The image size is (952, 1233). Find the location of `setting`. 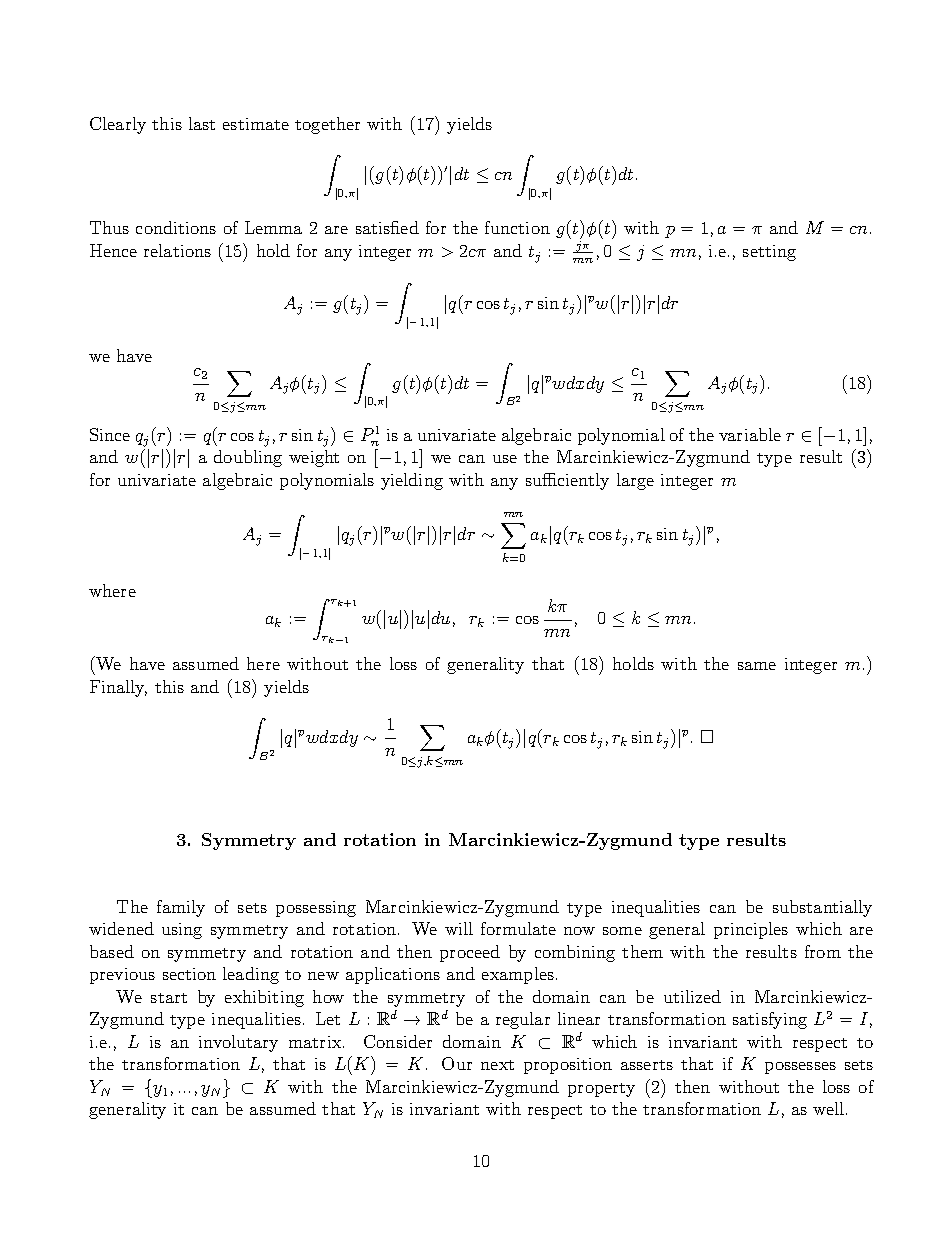

setting is located at coordinates (769, 253).
